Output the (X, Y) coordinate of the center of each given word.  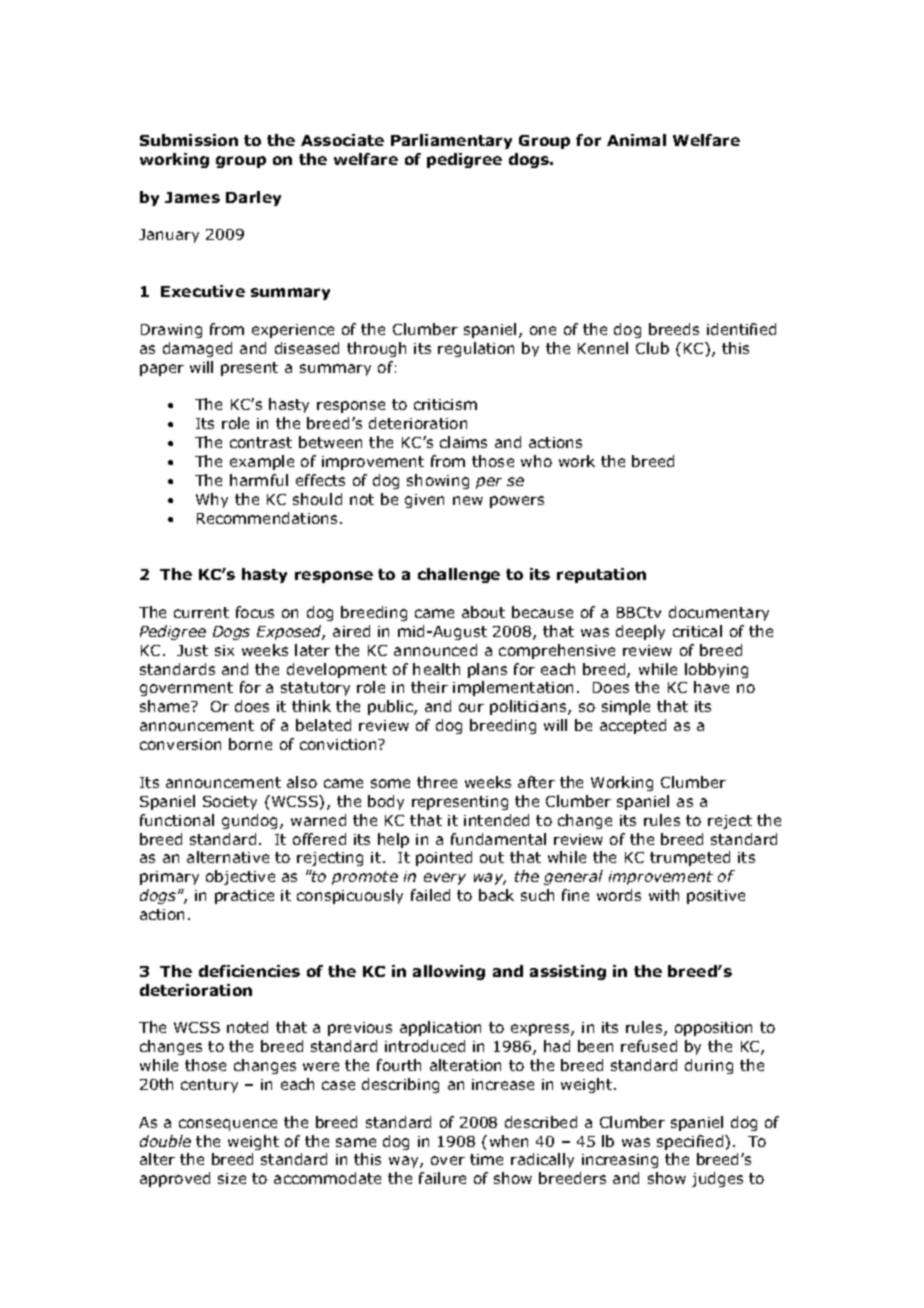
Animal (636, 140)
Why (212, 500)
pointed (444, 858)
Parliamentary (451, 141)
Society (230, 803)
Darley (253, 198)
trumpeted (690, 858)
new (468, 500)
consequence (228, 1125)
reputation (601, 575)
